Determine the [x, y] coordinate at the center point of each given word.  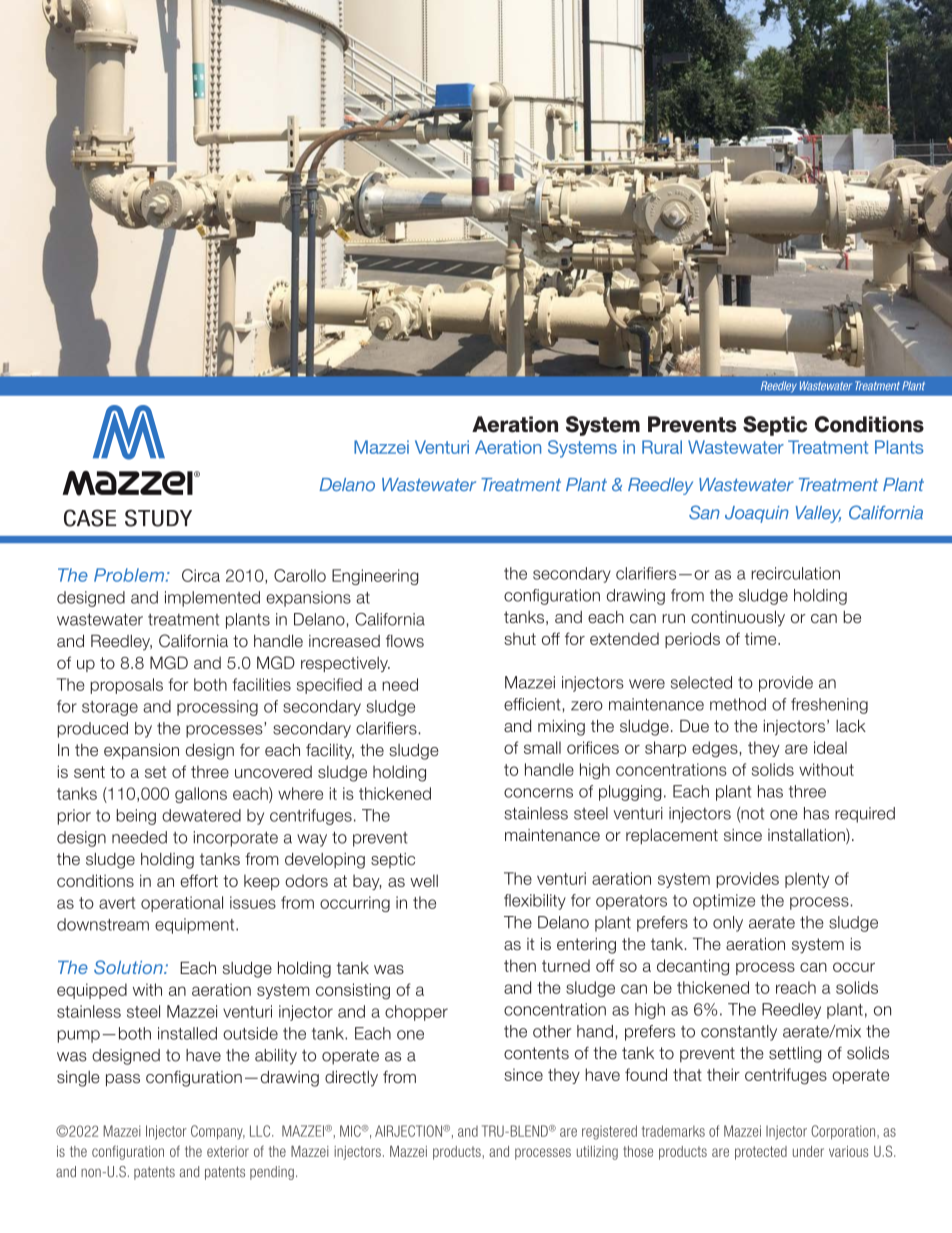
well [424, 880]
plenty [807, 880]
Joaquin [757, 514]
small [542, 747]
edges [716, 749]
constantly [739, 1033]
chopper [416, 1013]
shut [520, 639]
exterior [228, 1151]
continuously [738, 618]
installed [187, 1033]
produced [92, 730]
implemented [212, 599]
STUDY [158, 518]
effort [199, 880]
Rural [662, 447]
